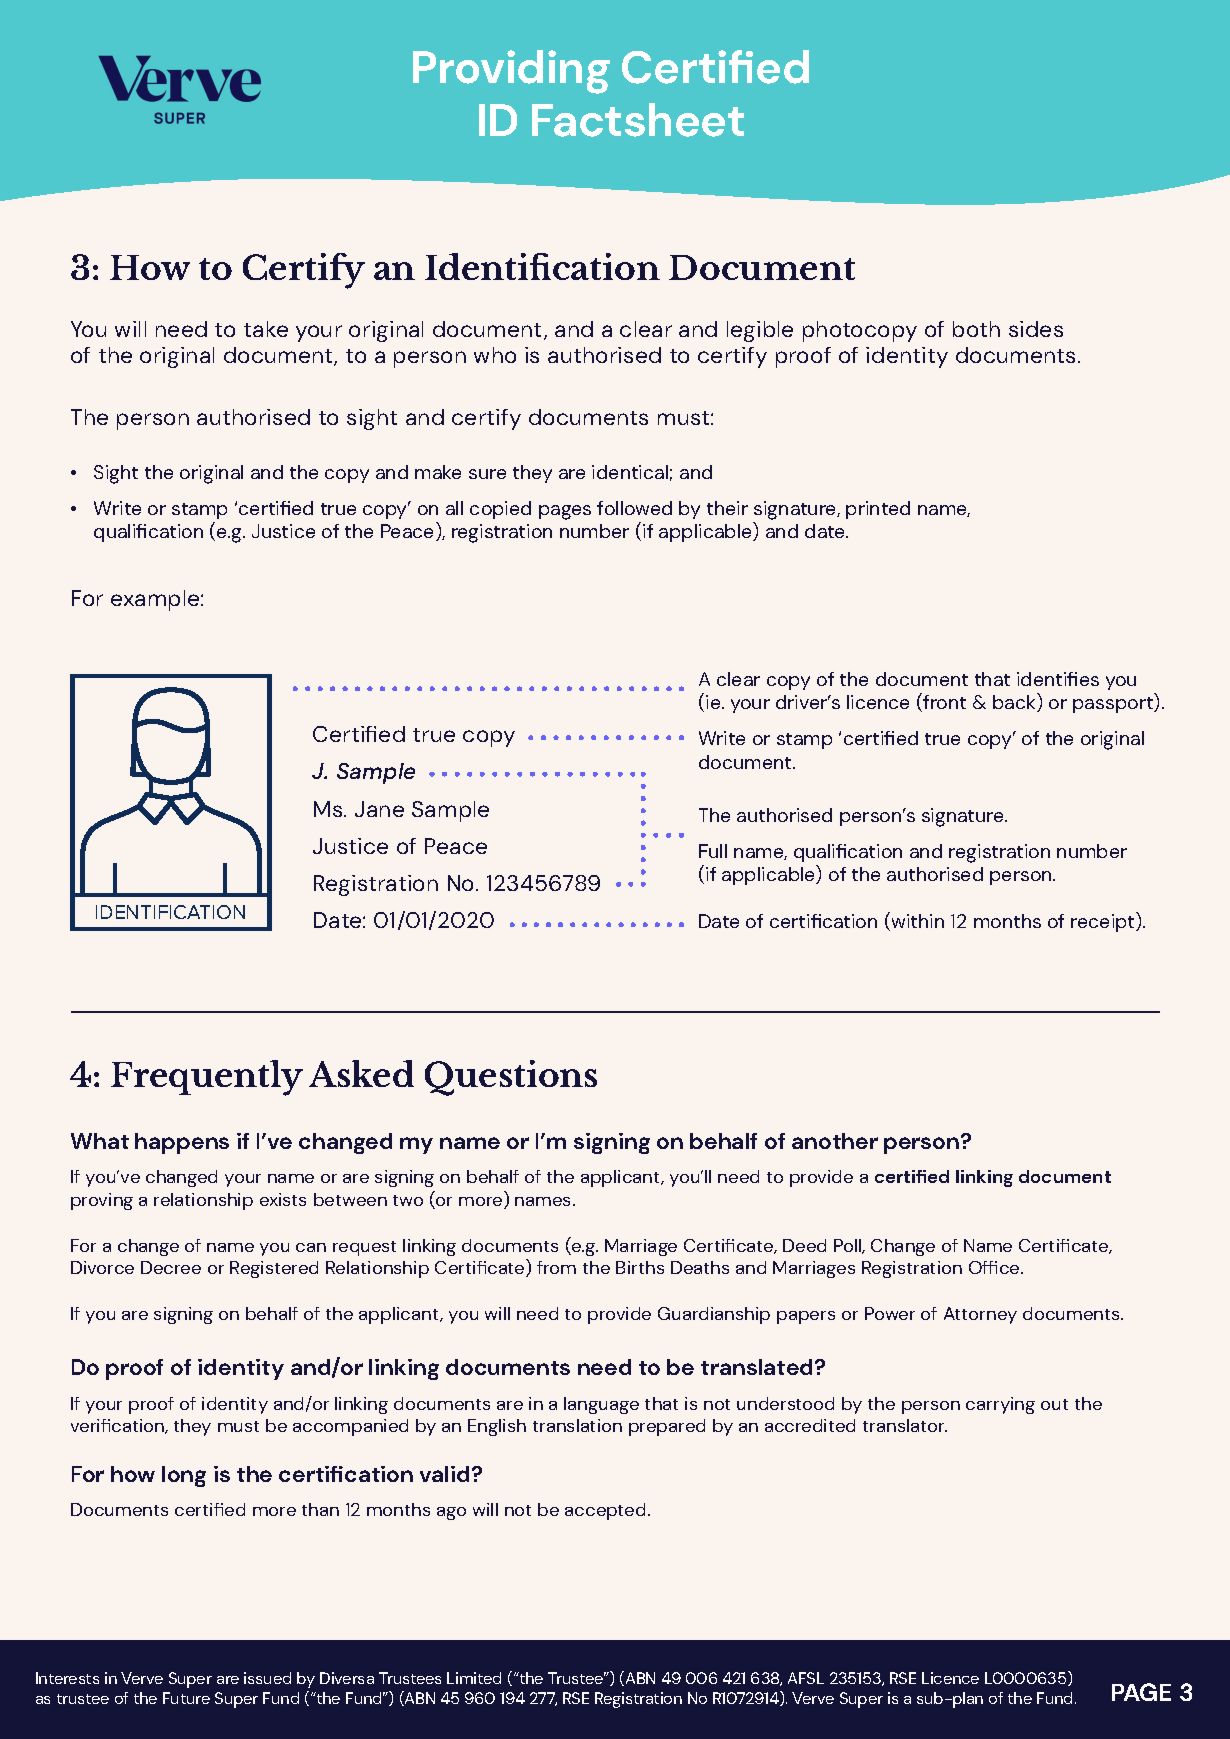 The width and height of the document is (1230, 1739). I want to click on followed, so click(634, 508).
